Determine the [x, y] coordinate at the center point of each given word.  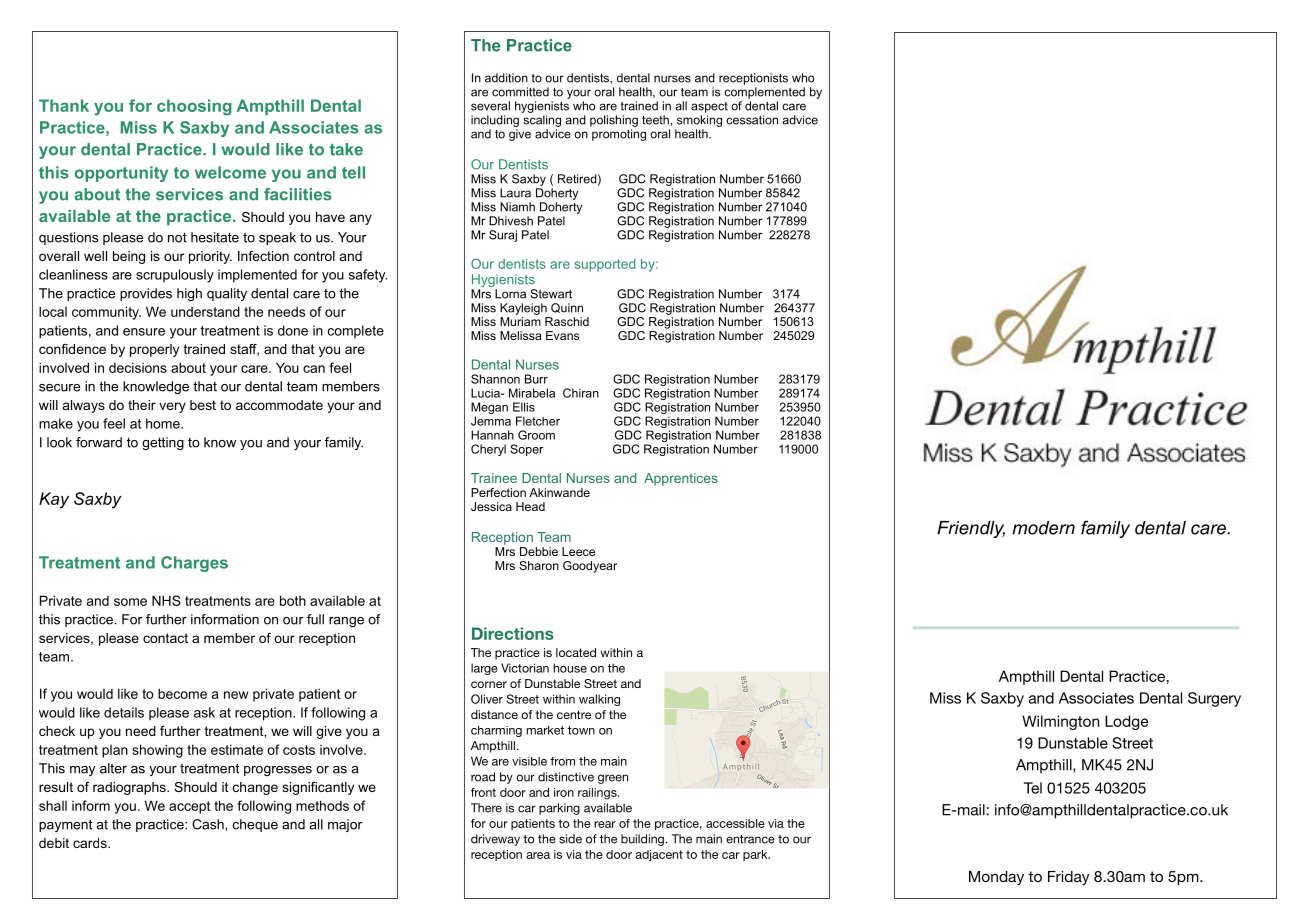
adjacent [659, 855]
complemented [764, 93]
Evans [562, 335]
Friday [1068, 878]
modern [1043, 528]
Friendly [971, 529]
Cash [209, 824]
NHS [166, 600]
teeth [655, 120]
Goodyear [590, 567]
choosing [194, 107]
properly [154, 350]
